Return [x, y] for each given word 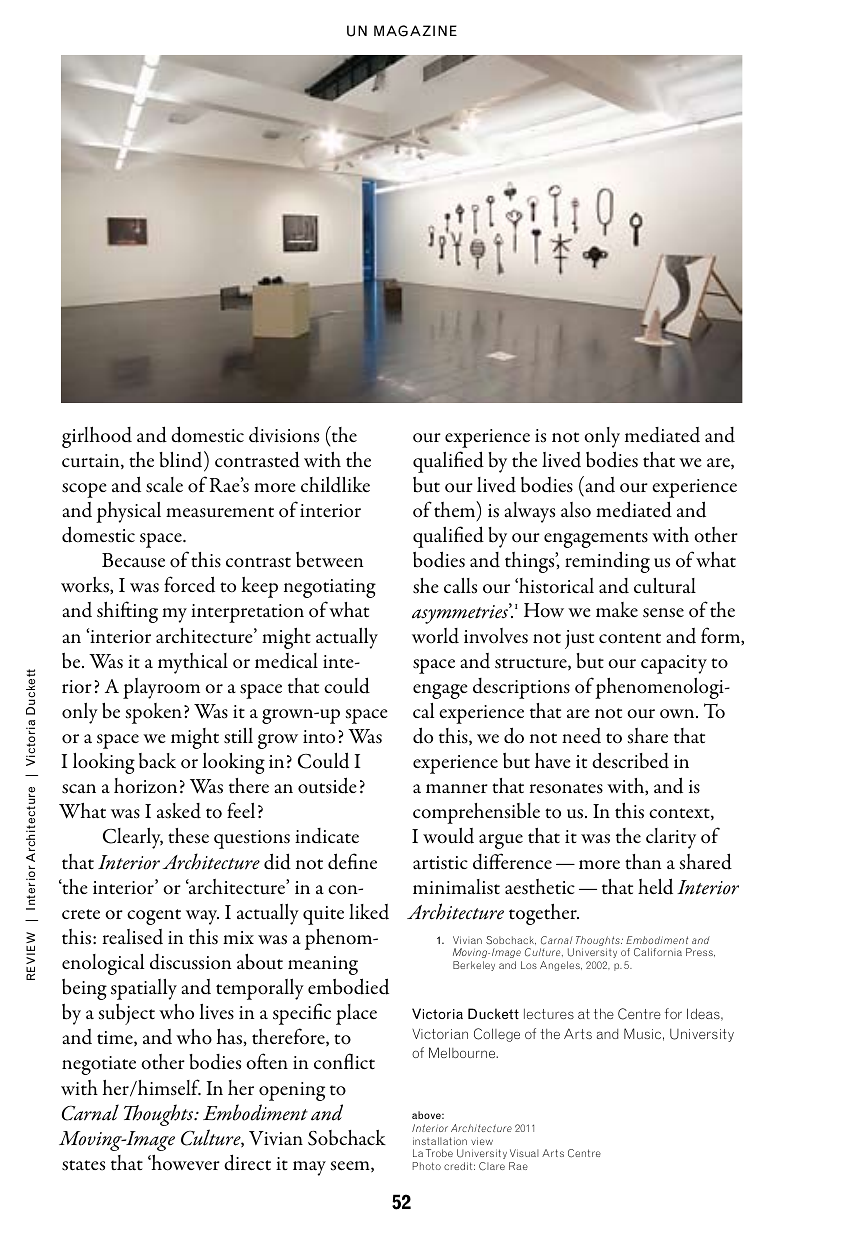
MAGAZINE [415, 31]
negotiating [330, 588]
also [576, 510]
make [617, 609]
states [83, 1165]
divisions [284, 435]
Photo [427, 1166]
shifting [127, 612]
